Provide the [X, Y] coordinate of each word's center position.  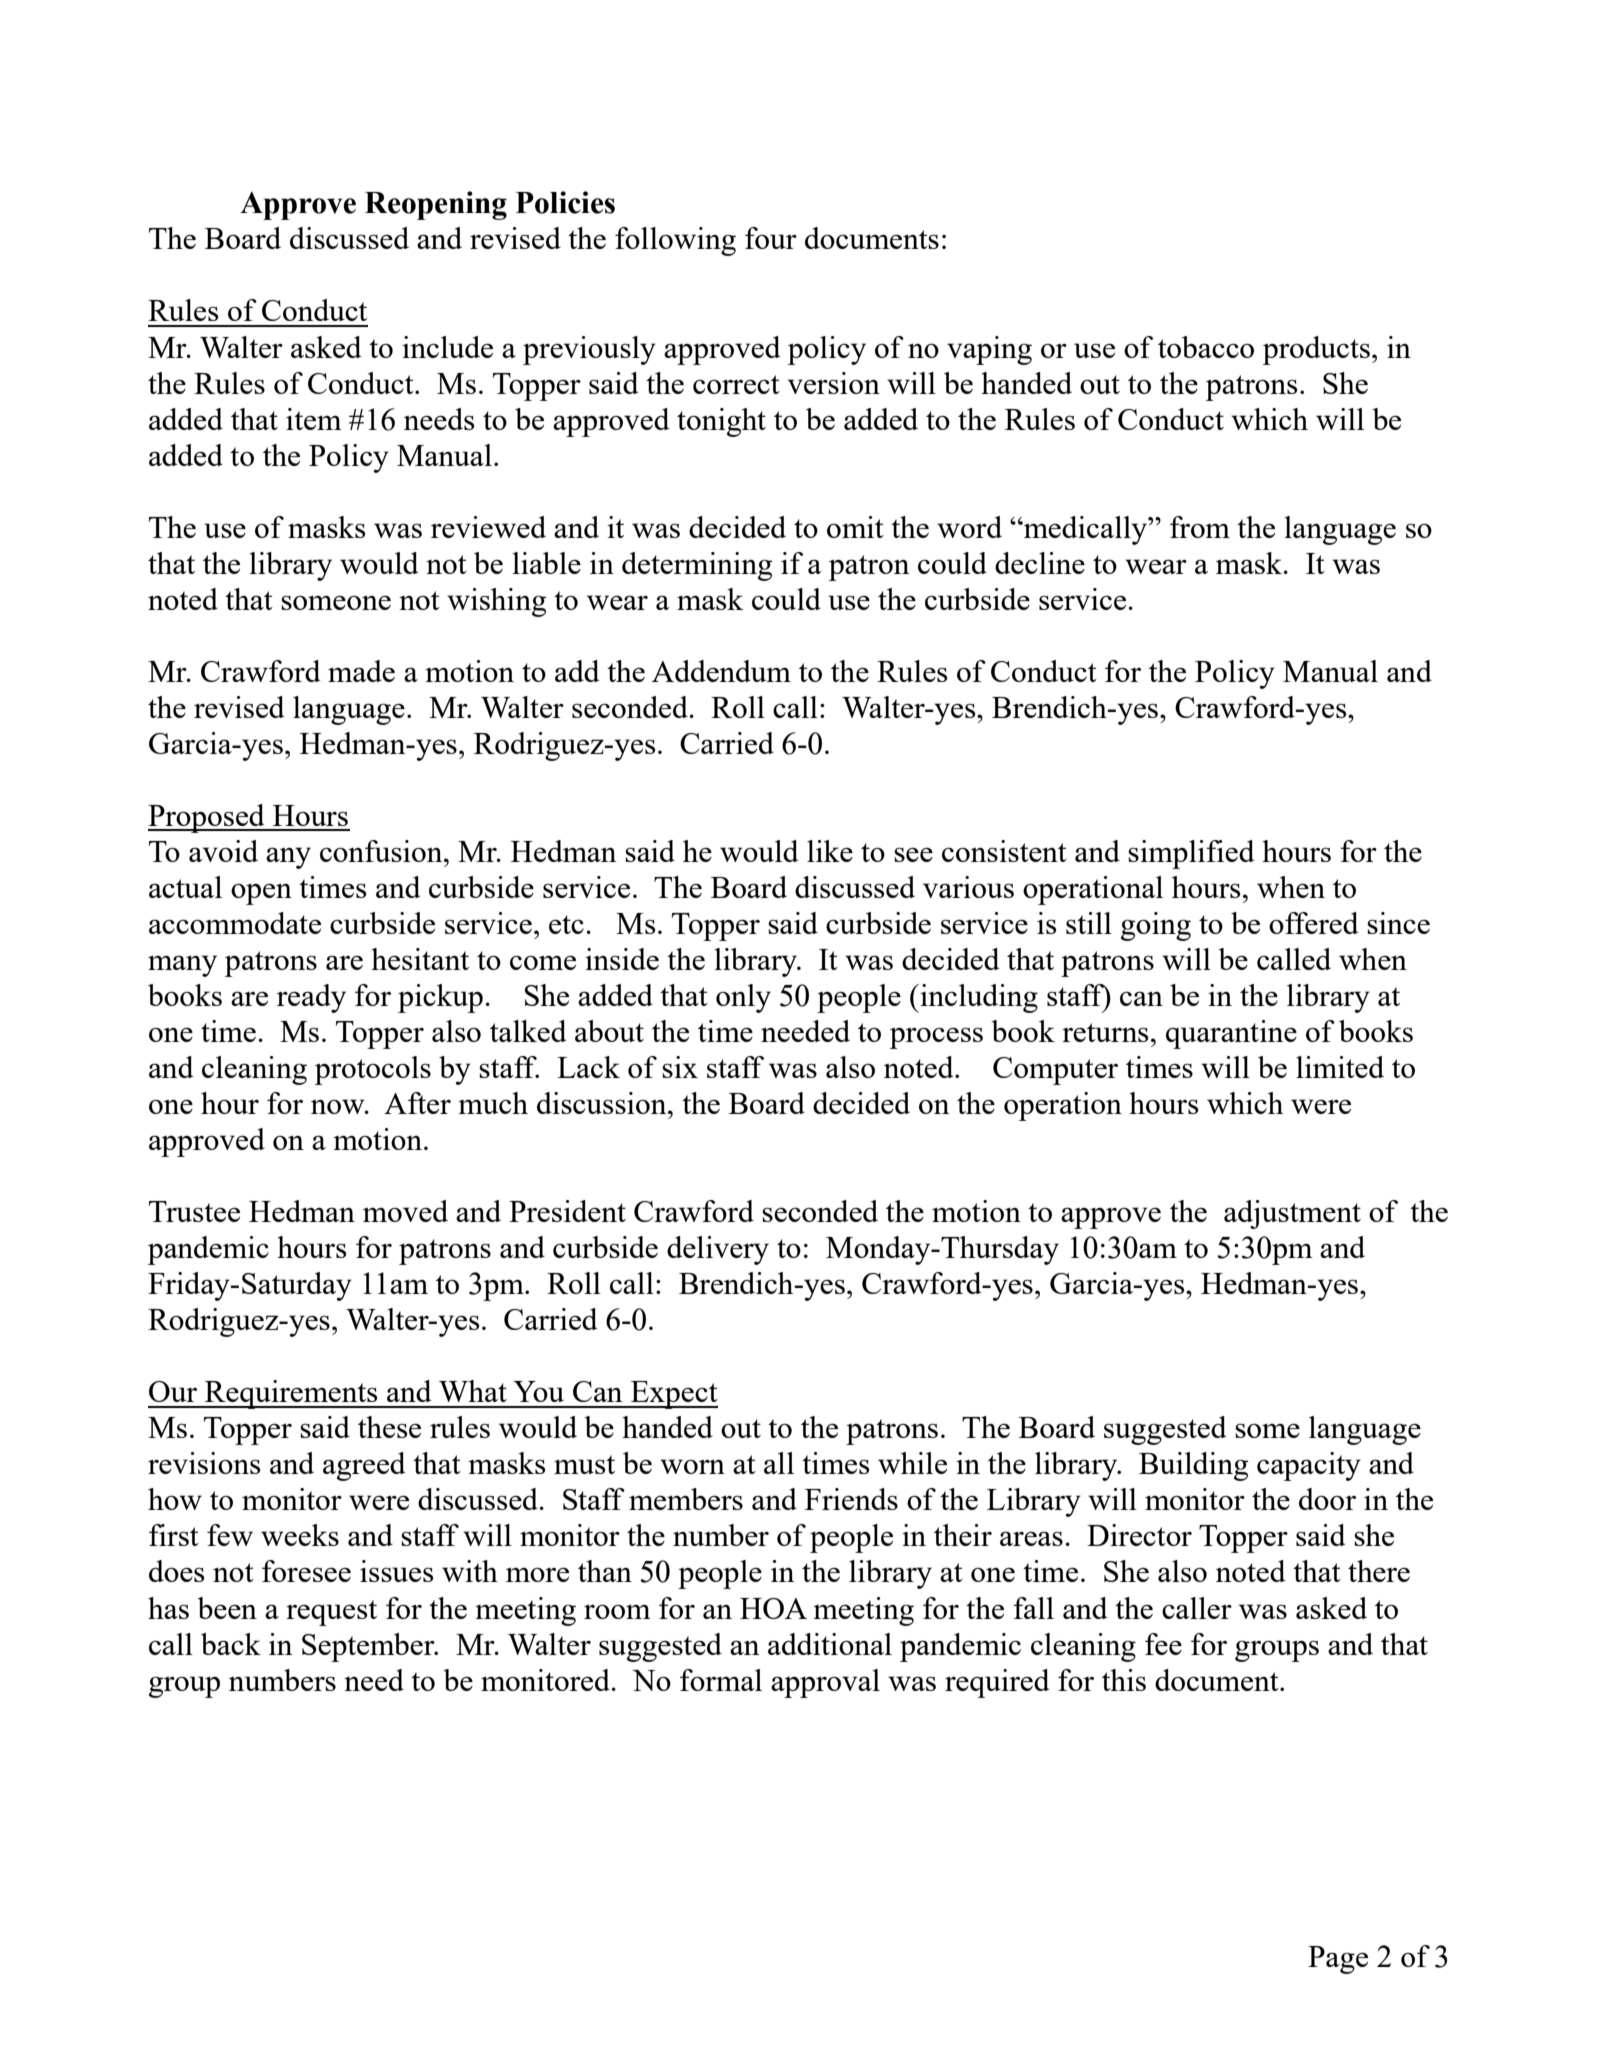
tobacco [1206, 347]
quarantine [1231, 1034]
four [771, 238]
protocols [373, 1070]
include [447, 347]
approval [825, 1683]
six [680, 1067]
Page [1338, 1960]
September [369, 1647]
